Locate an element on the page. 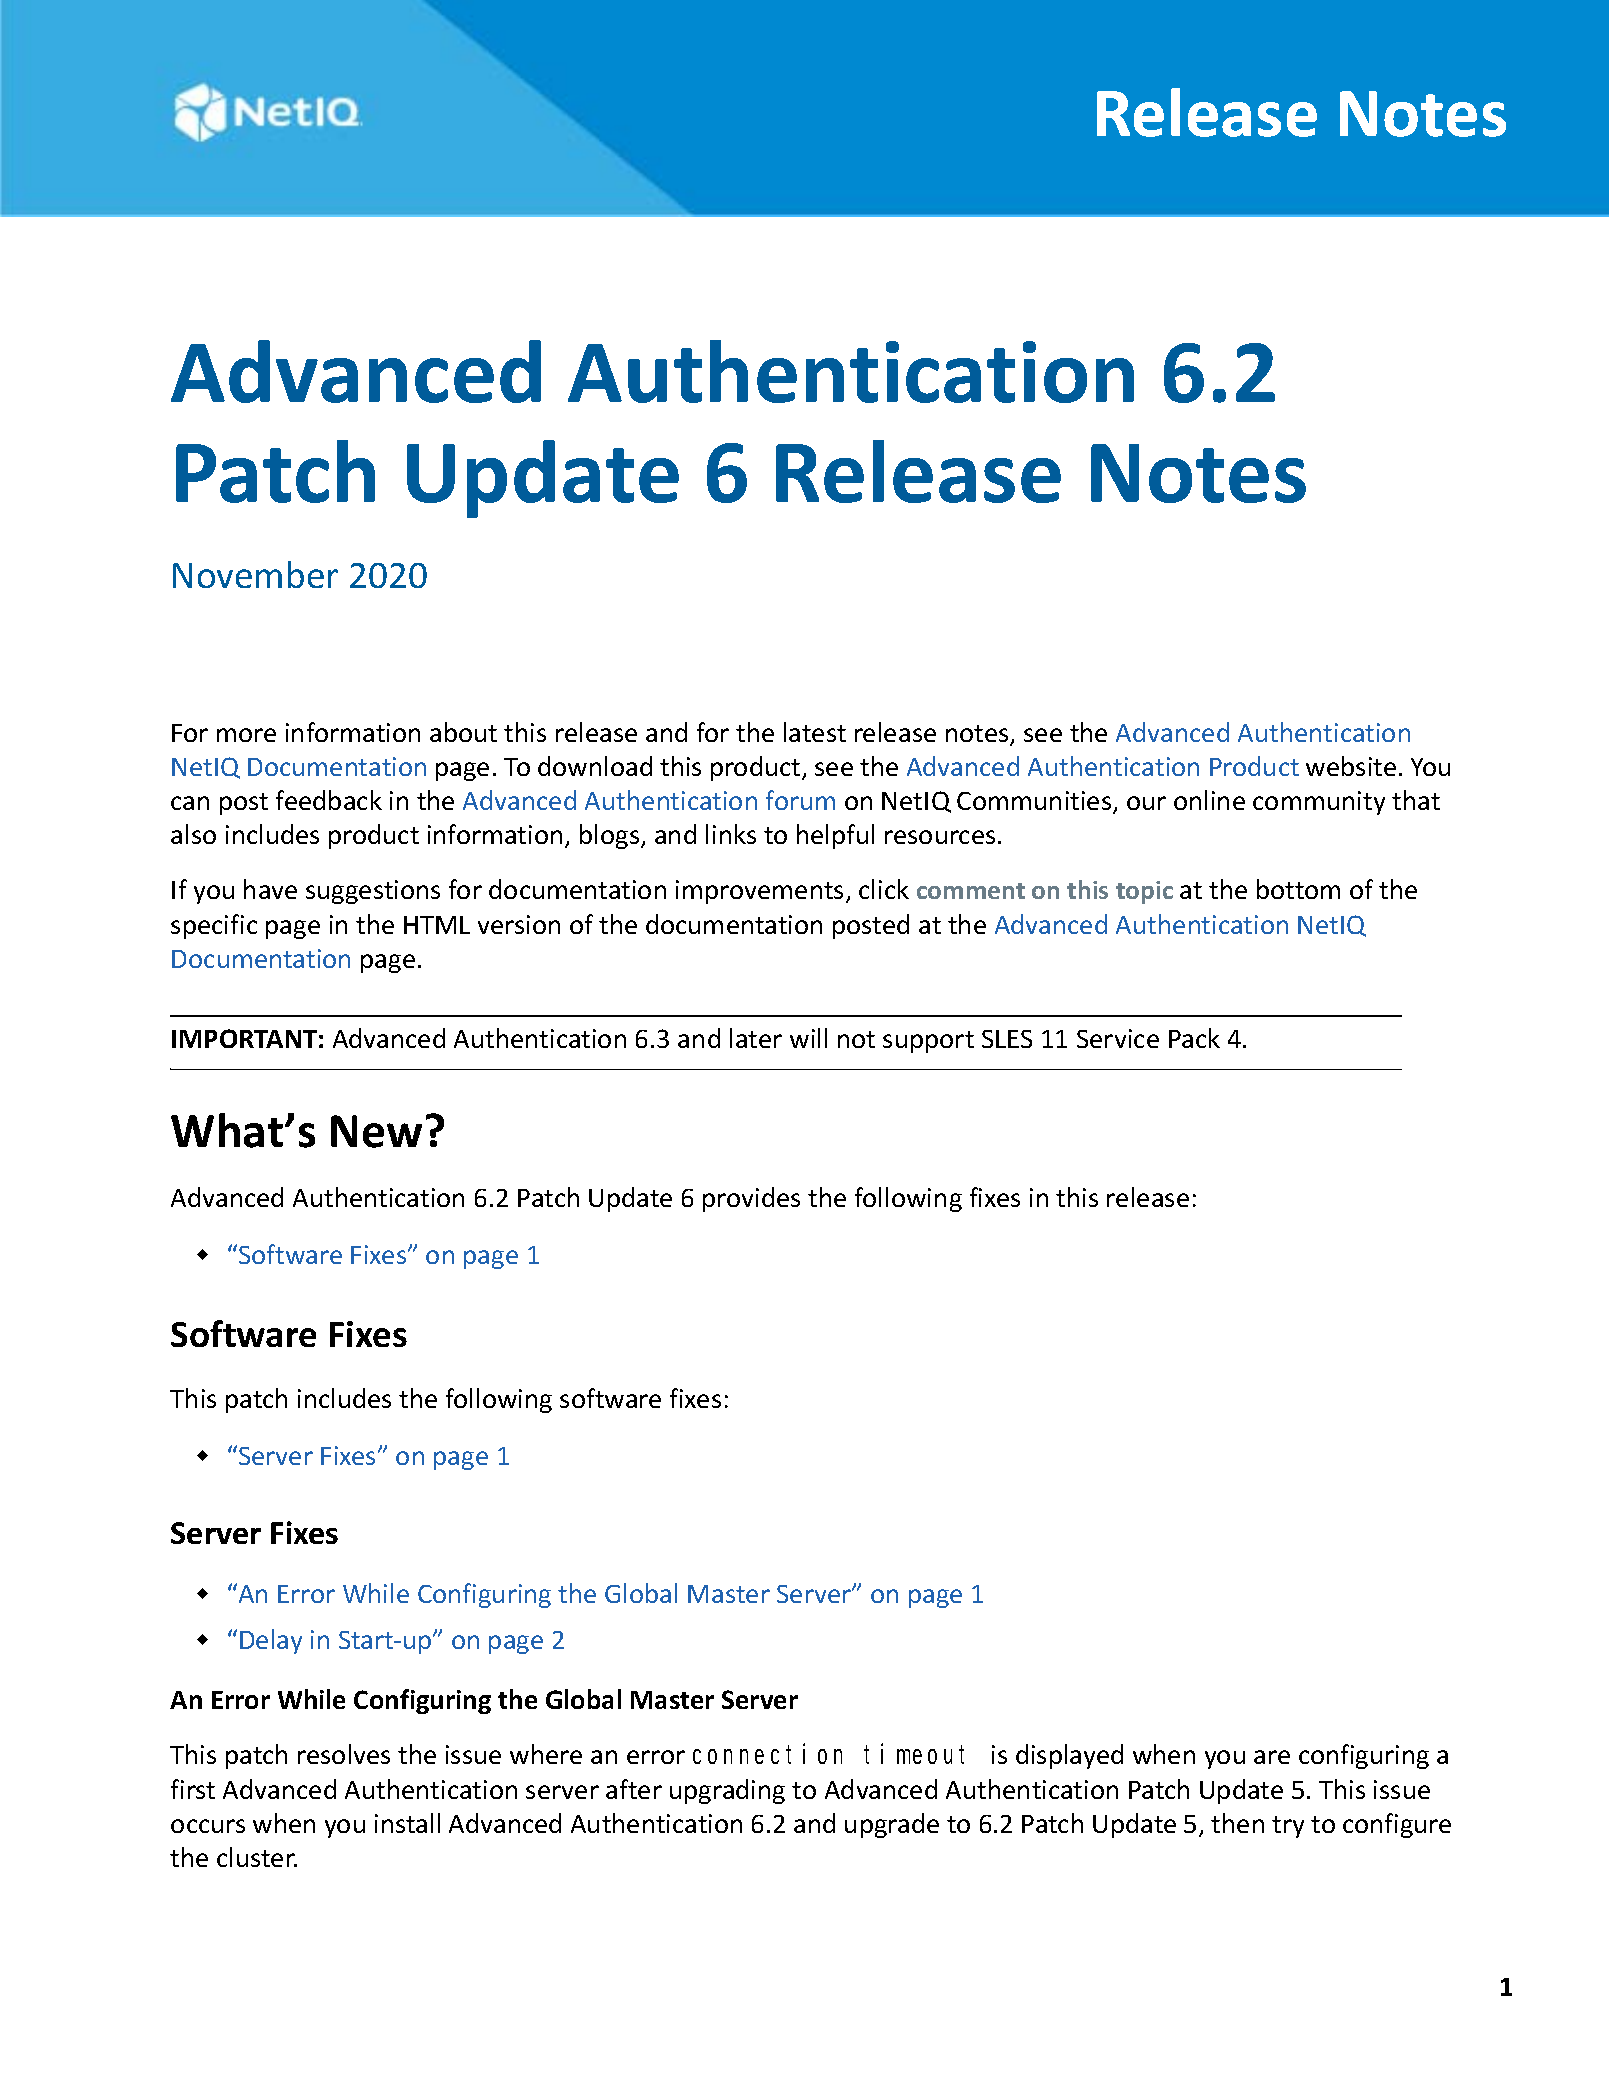  latest is located at coordinates (815, 732).
